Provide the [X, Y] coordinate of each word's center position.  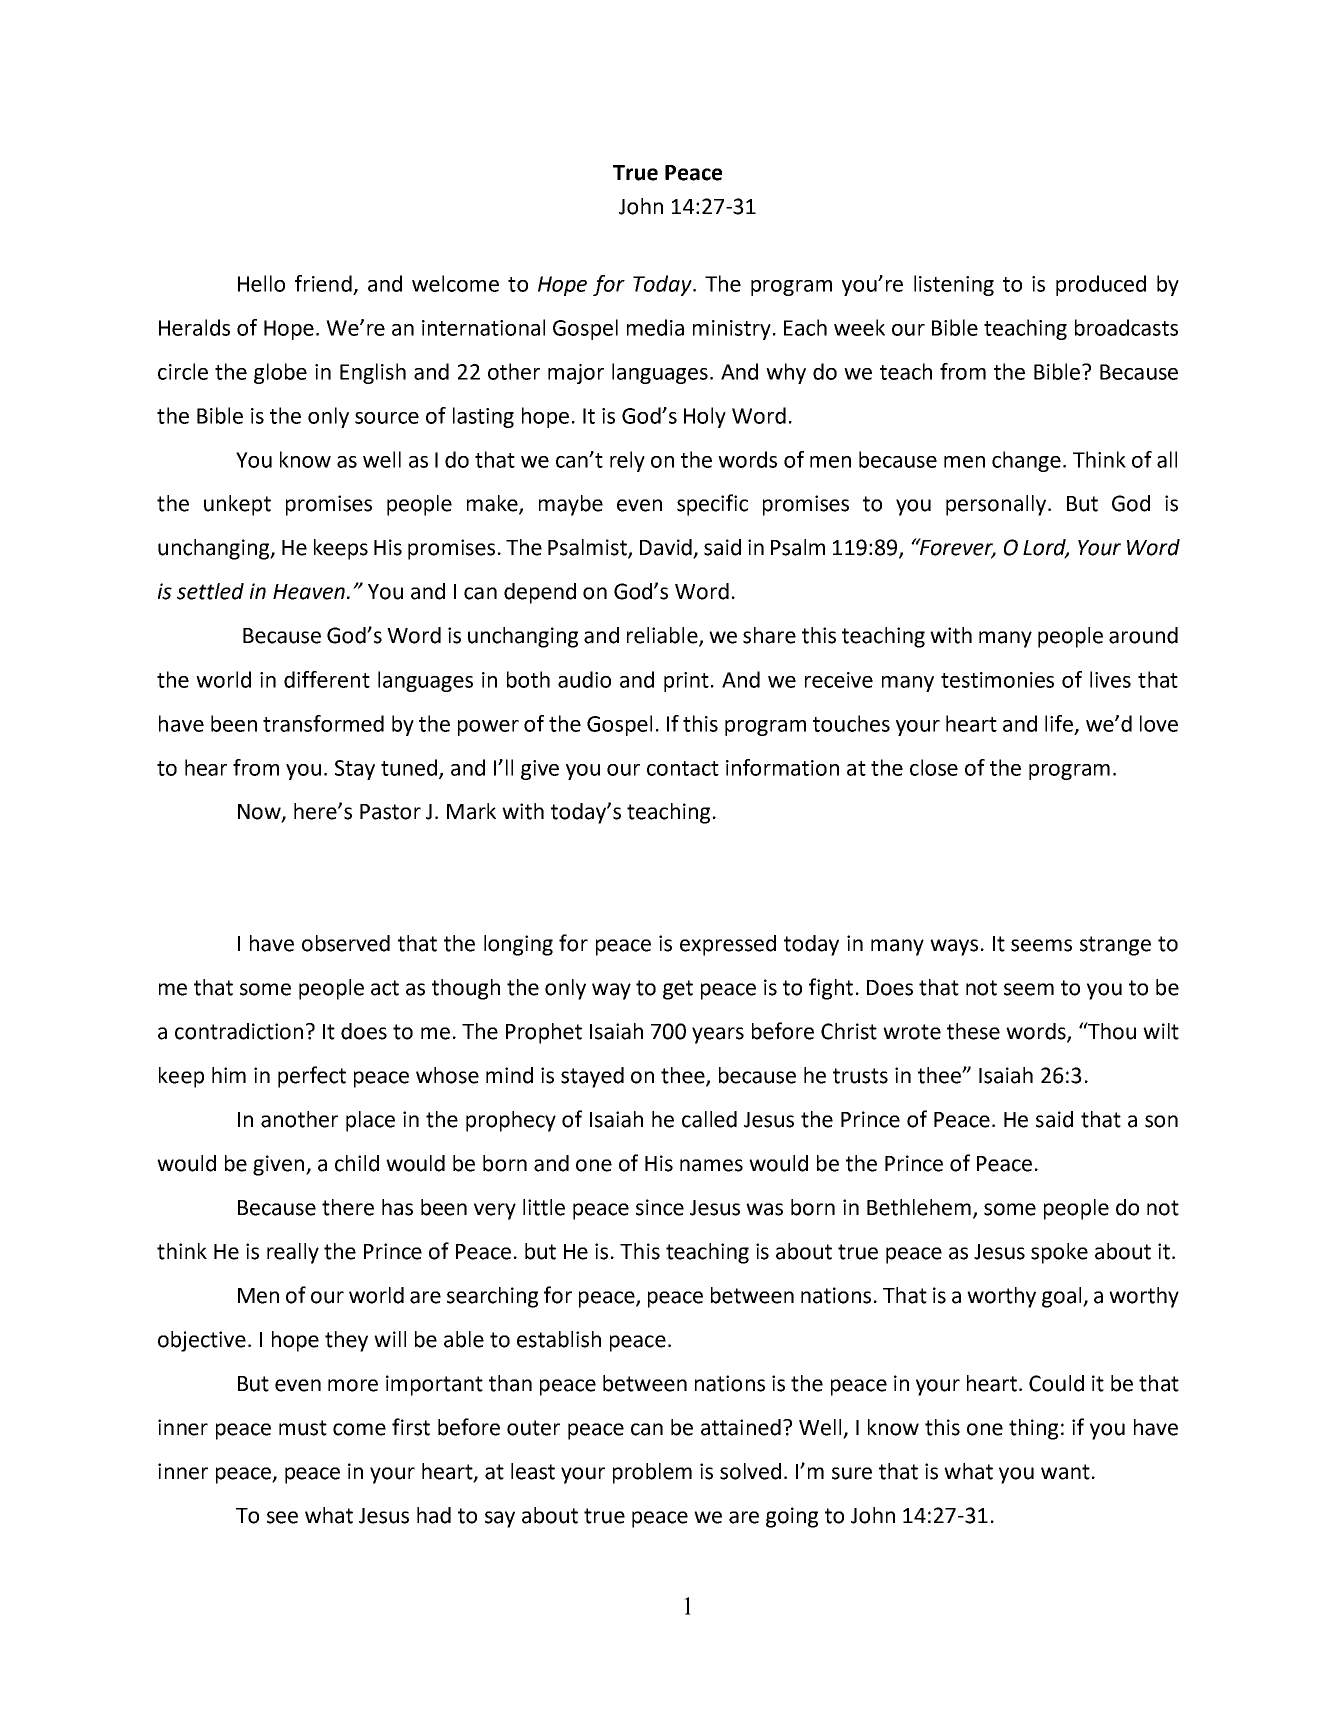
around [1143, 635]
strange [1115, 946]
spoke [1059, 1253]
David [667, 548]
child [357, 1163]
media [655, 327]
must [303, 1428]
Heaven [309, 592]
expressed [728, 945]
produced [1101, 285]
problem [652, 1473]
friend [323, 283]
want [1065, 1472]
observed [346, 943]
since [660, 1207]
